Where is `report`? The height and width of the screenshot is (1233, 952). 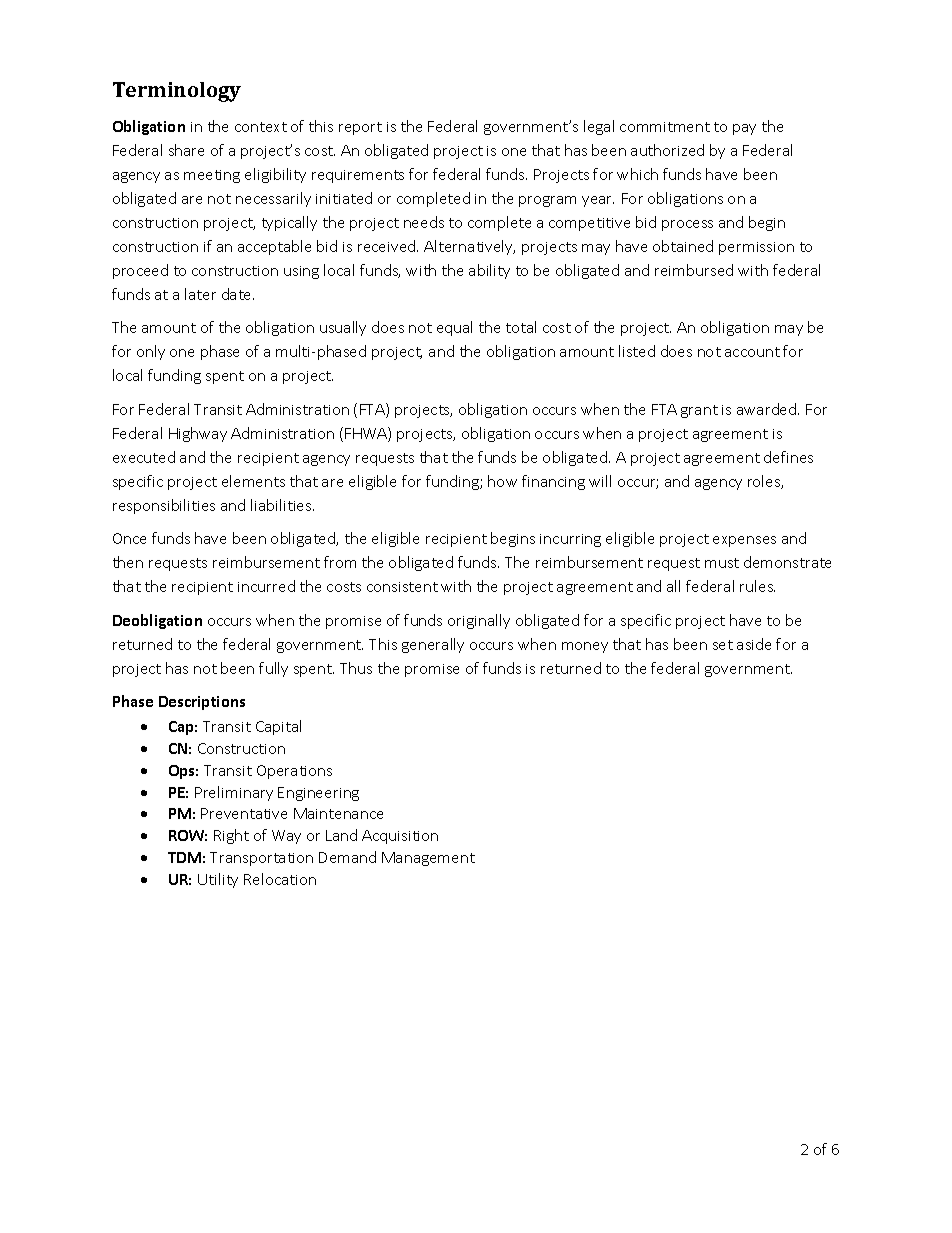 report is located at coordinates (360, 128).
